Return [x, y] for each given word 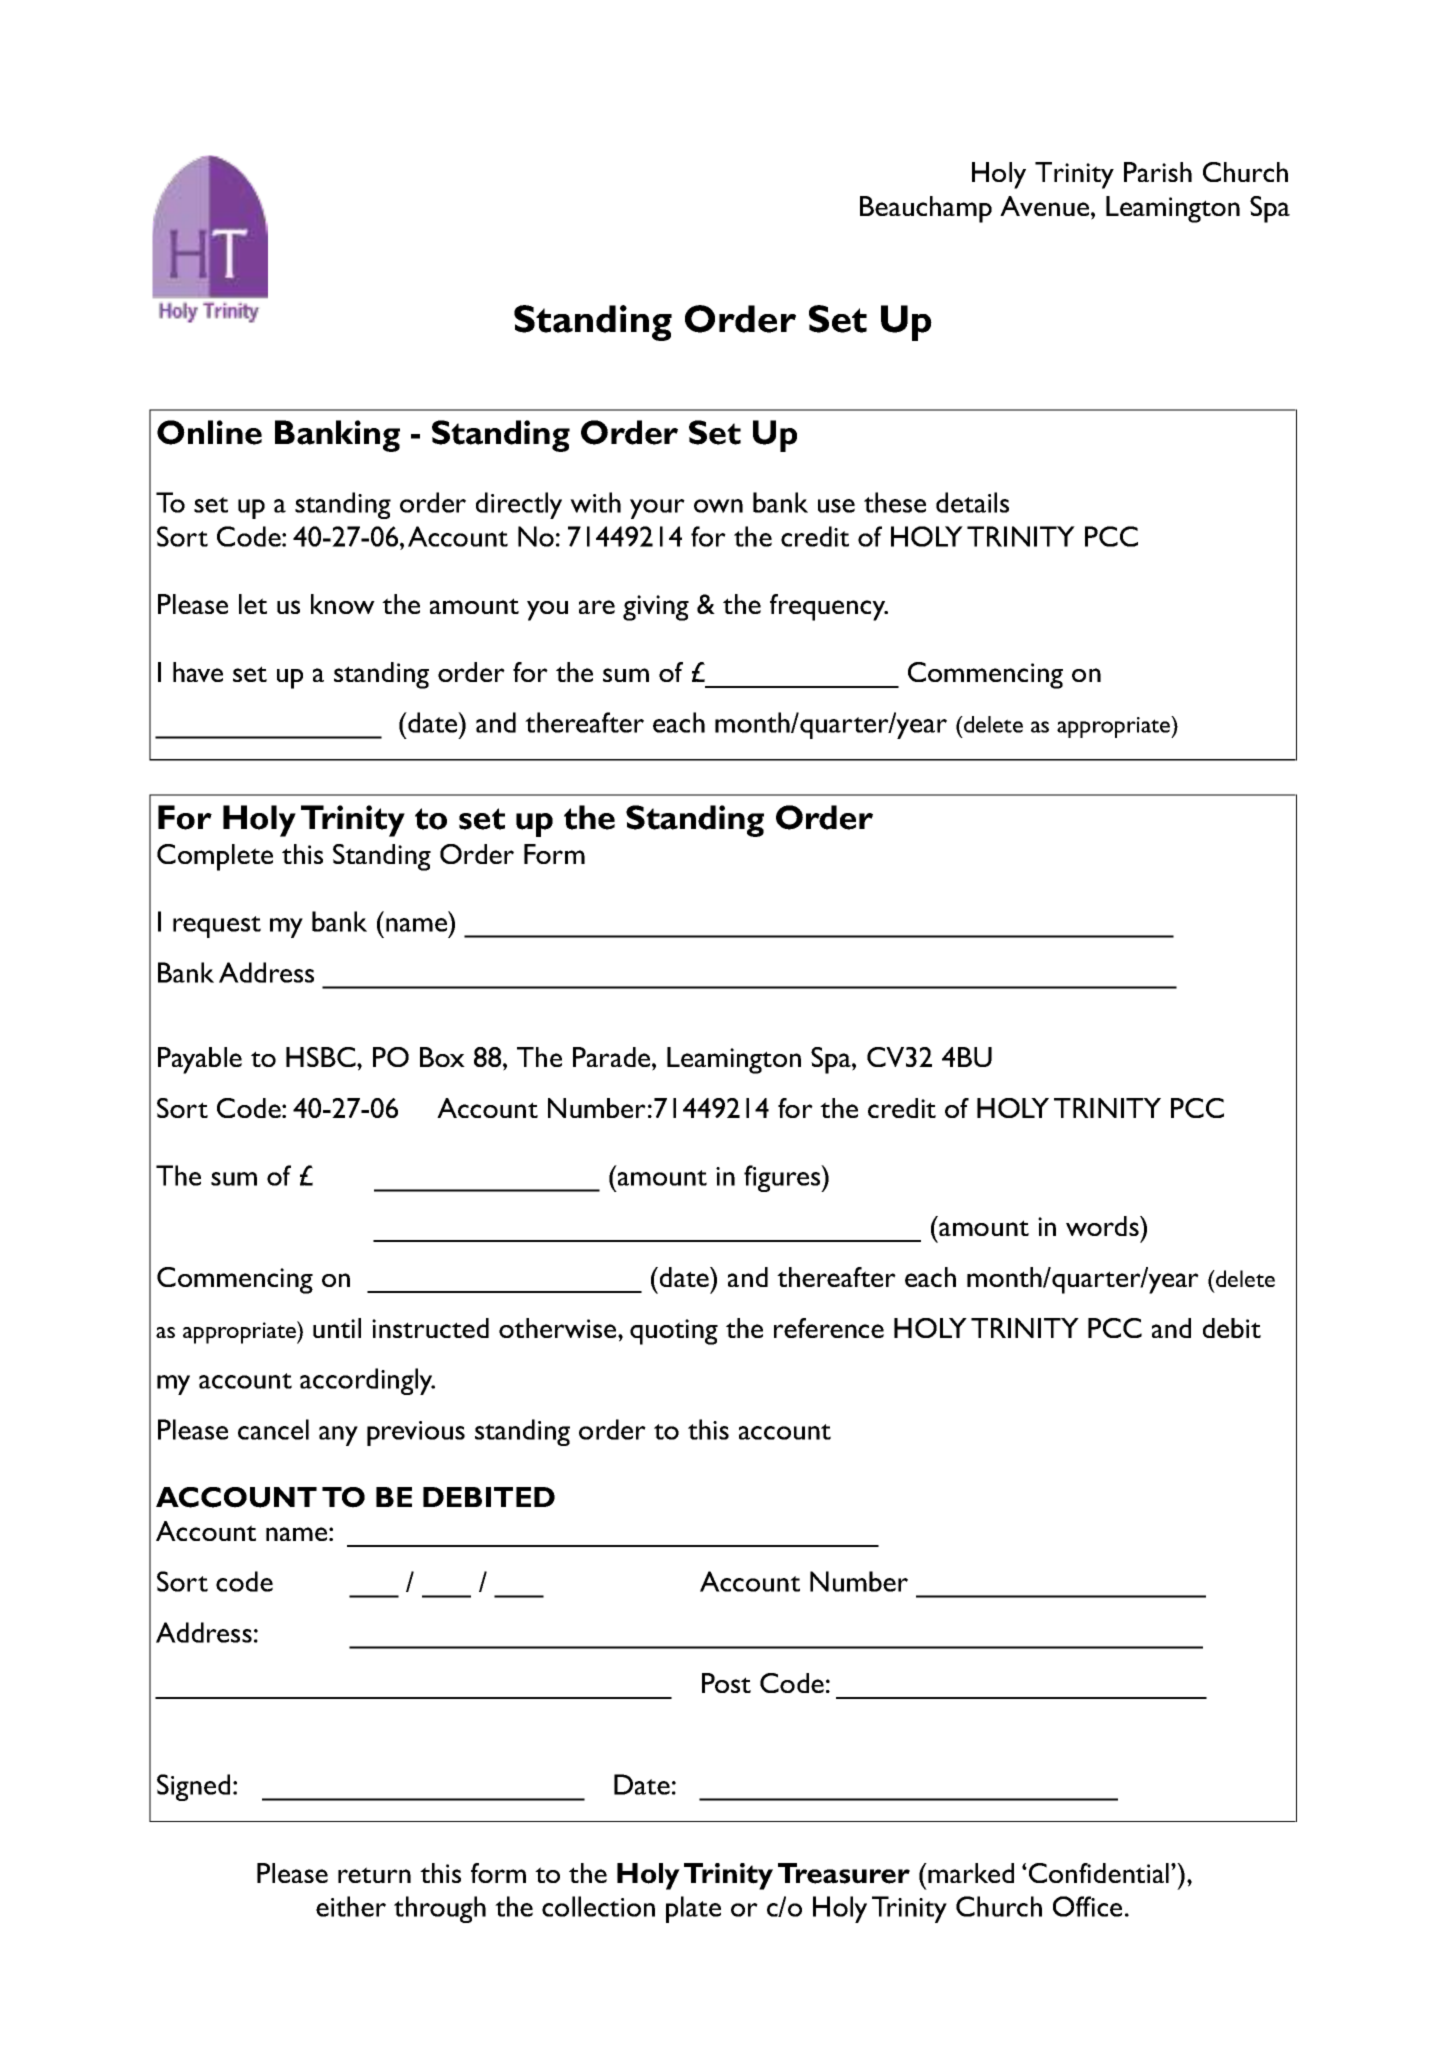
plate [693, 1909]
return [374, 1875]
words [1103, 1226]
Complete [215, 857]
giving [656, 608]
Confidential [1099, 1873]
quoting [674, 1332]
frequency [829, 607]
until [337, 1328]
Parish [1158, 172]
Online [209, 432]
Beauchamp [926, 209]
